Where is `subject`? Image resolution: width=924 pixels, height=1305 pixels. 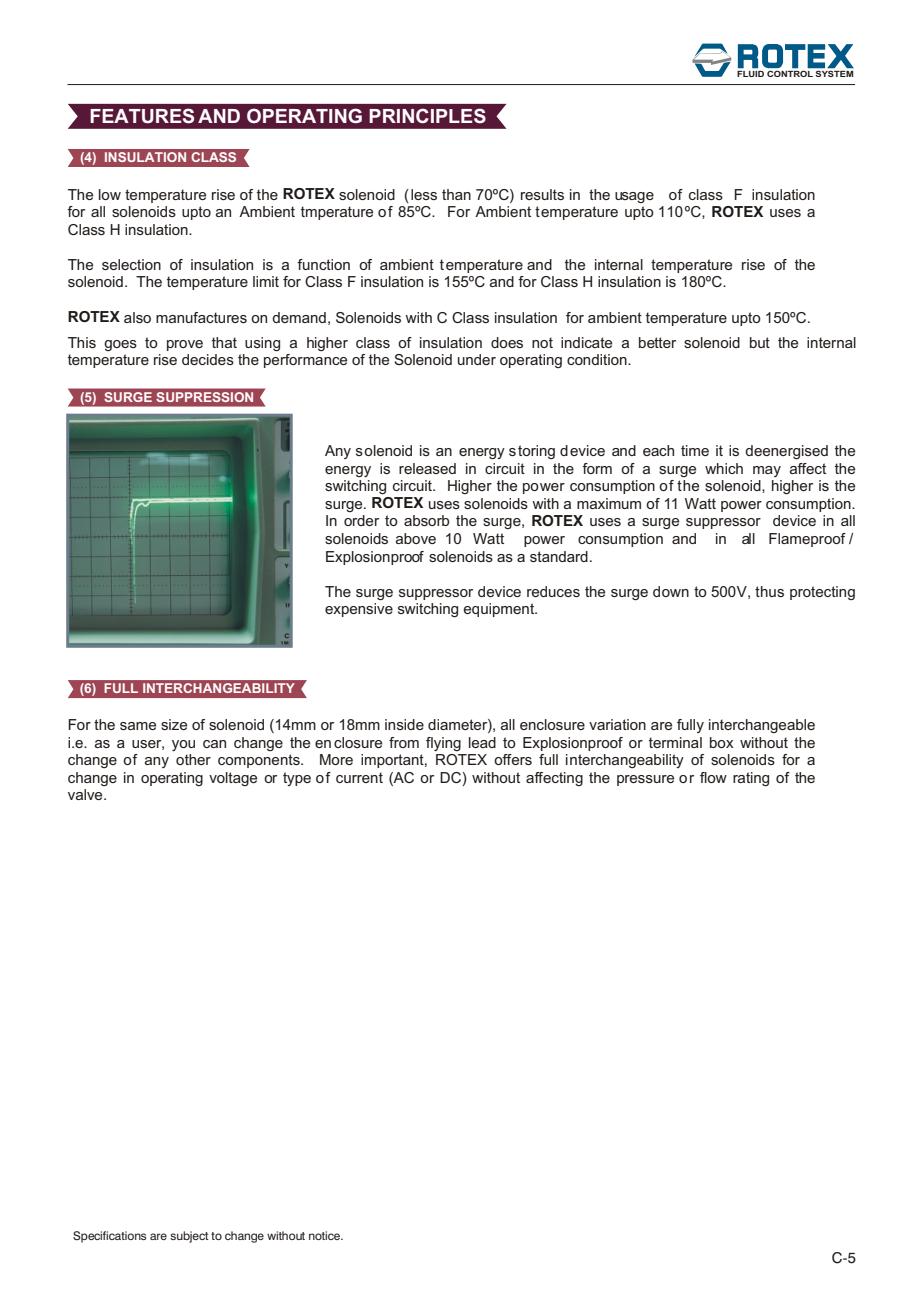 subject is located at coordinates (189, 1237).
